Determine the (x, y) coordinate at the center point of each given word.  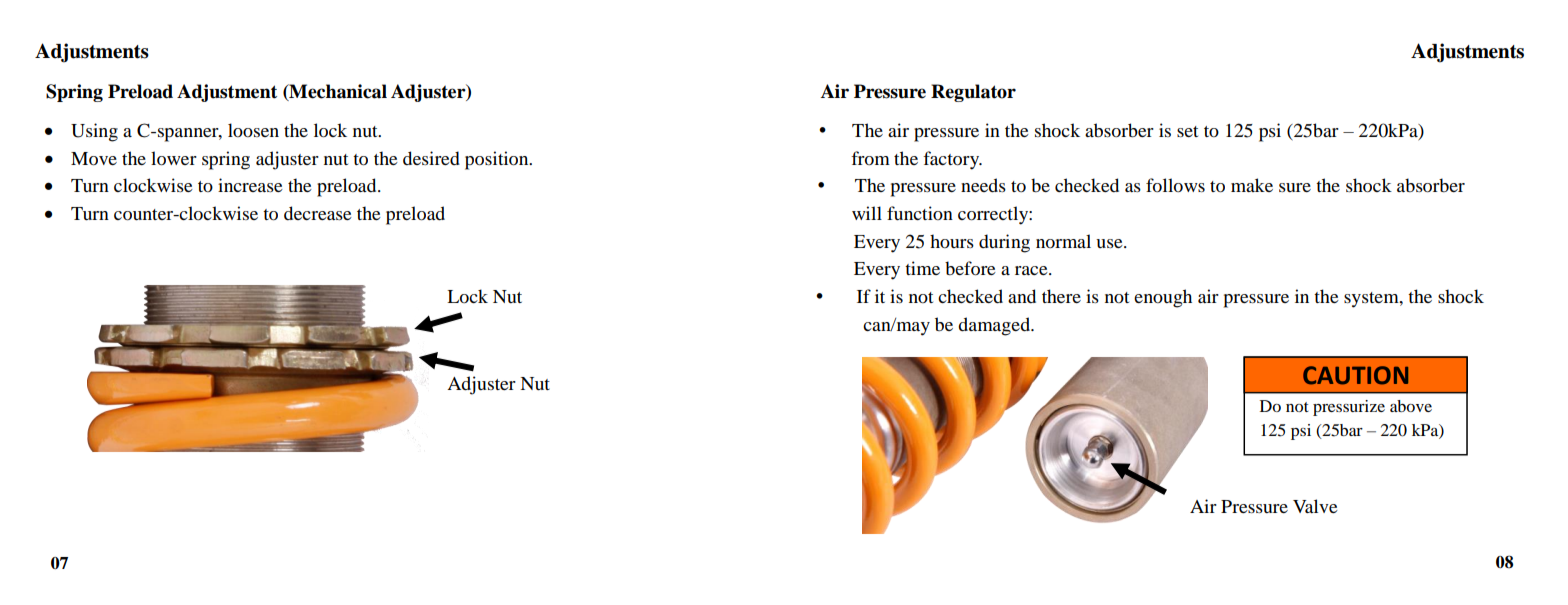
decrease (318, 213)
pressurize (1349, 408)
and (1022, 296)
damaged (995, 326)
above (1411, 406)
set (1187, 131)
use (1110, 243)
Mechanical (337, 92)
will (867, 213)
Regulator (973, 93)
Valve (1315, 506)
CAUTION (1355, 375)
